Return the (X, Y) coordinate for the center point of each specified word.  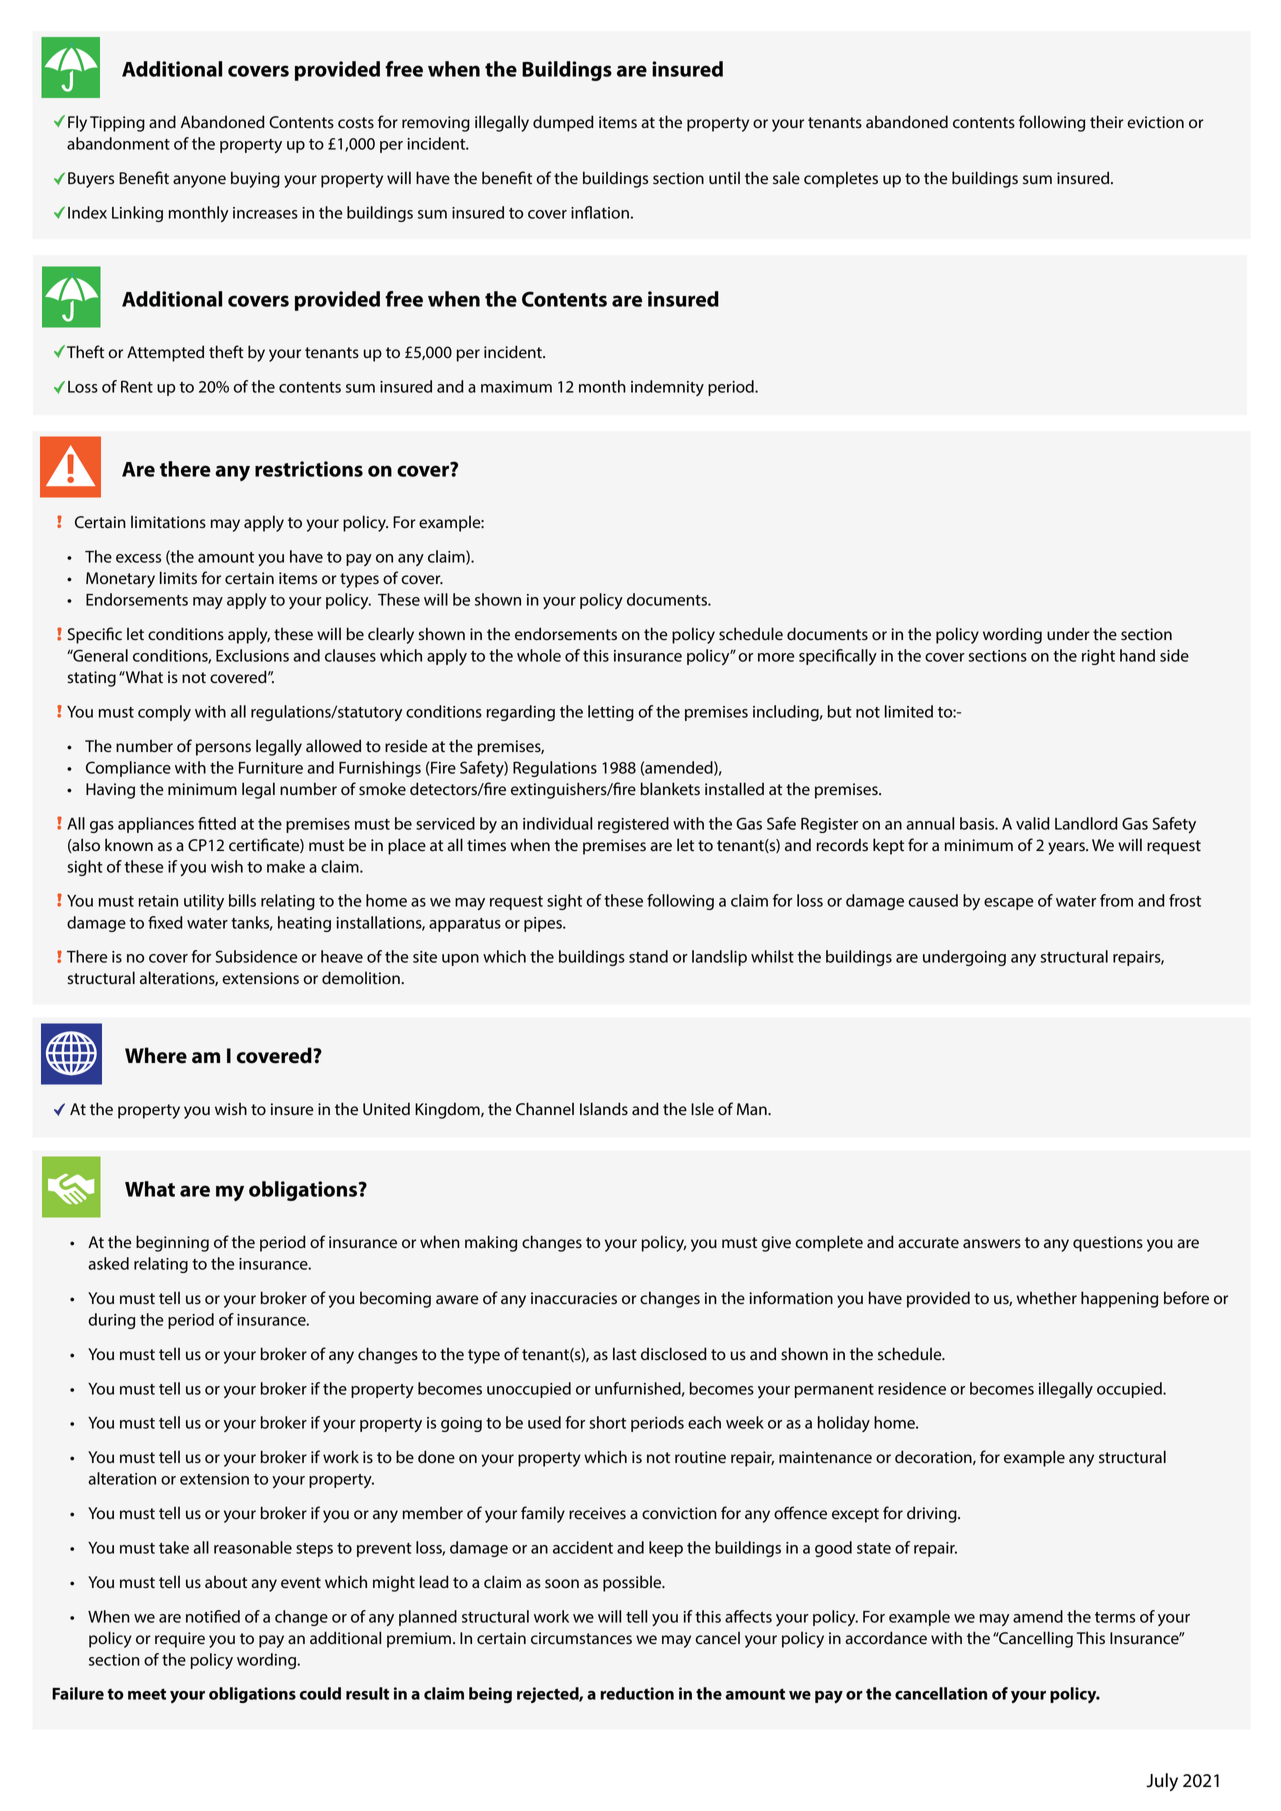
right (1098, 657)
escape (1009, 904)
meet (147, 1694)
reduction (637, 1693)
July (1162, 1782)
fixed (165, 922)
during (111, 1321)
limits (178, 578)
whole (539, 655)
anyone (199, 181)
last (625, 1354)
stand (648, 956)
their (1107, 122)
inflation (600, 212)
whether (1047, 1298)
